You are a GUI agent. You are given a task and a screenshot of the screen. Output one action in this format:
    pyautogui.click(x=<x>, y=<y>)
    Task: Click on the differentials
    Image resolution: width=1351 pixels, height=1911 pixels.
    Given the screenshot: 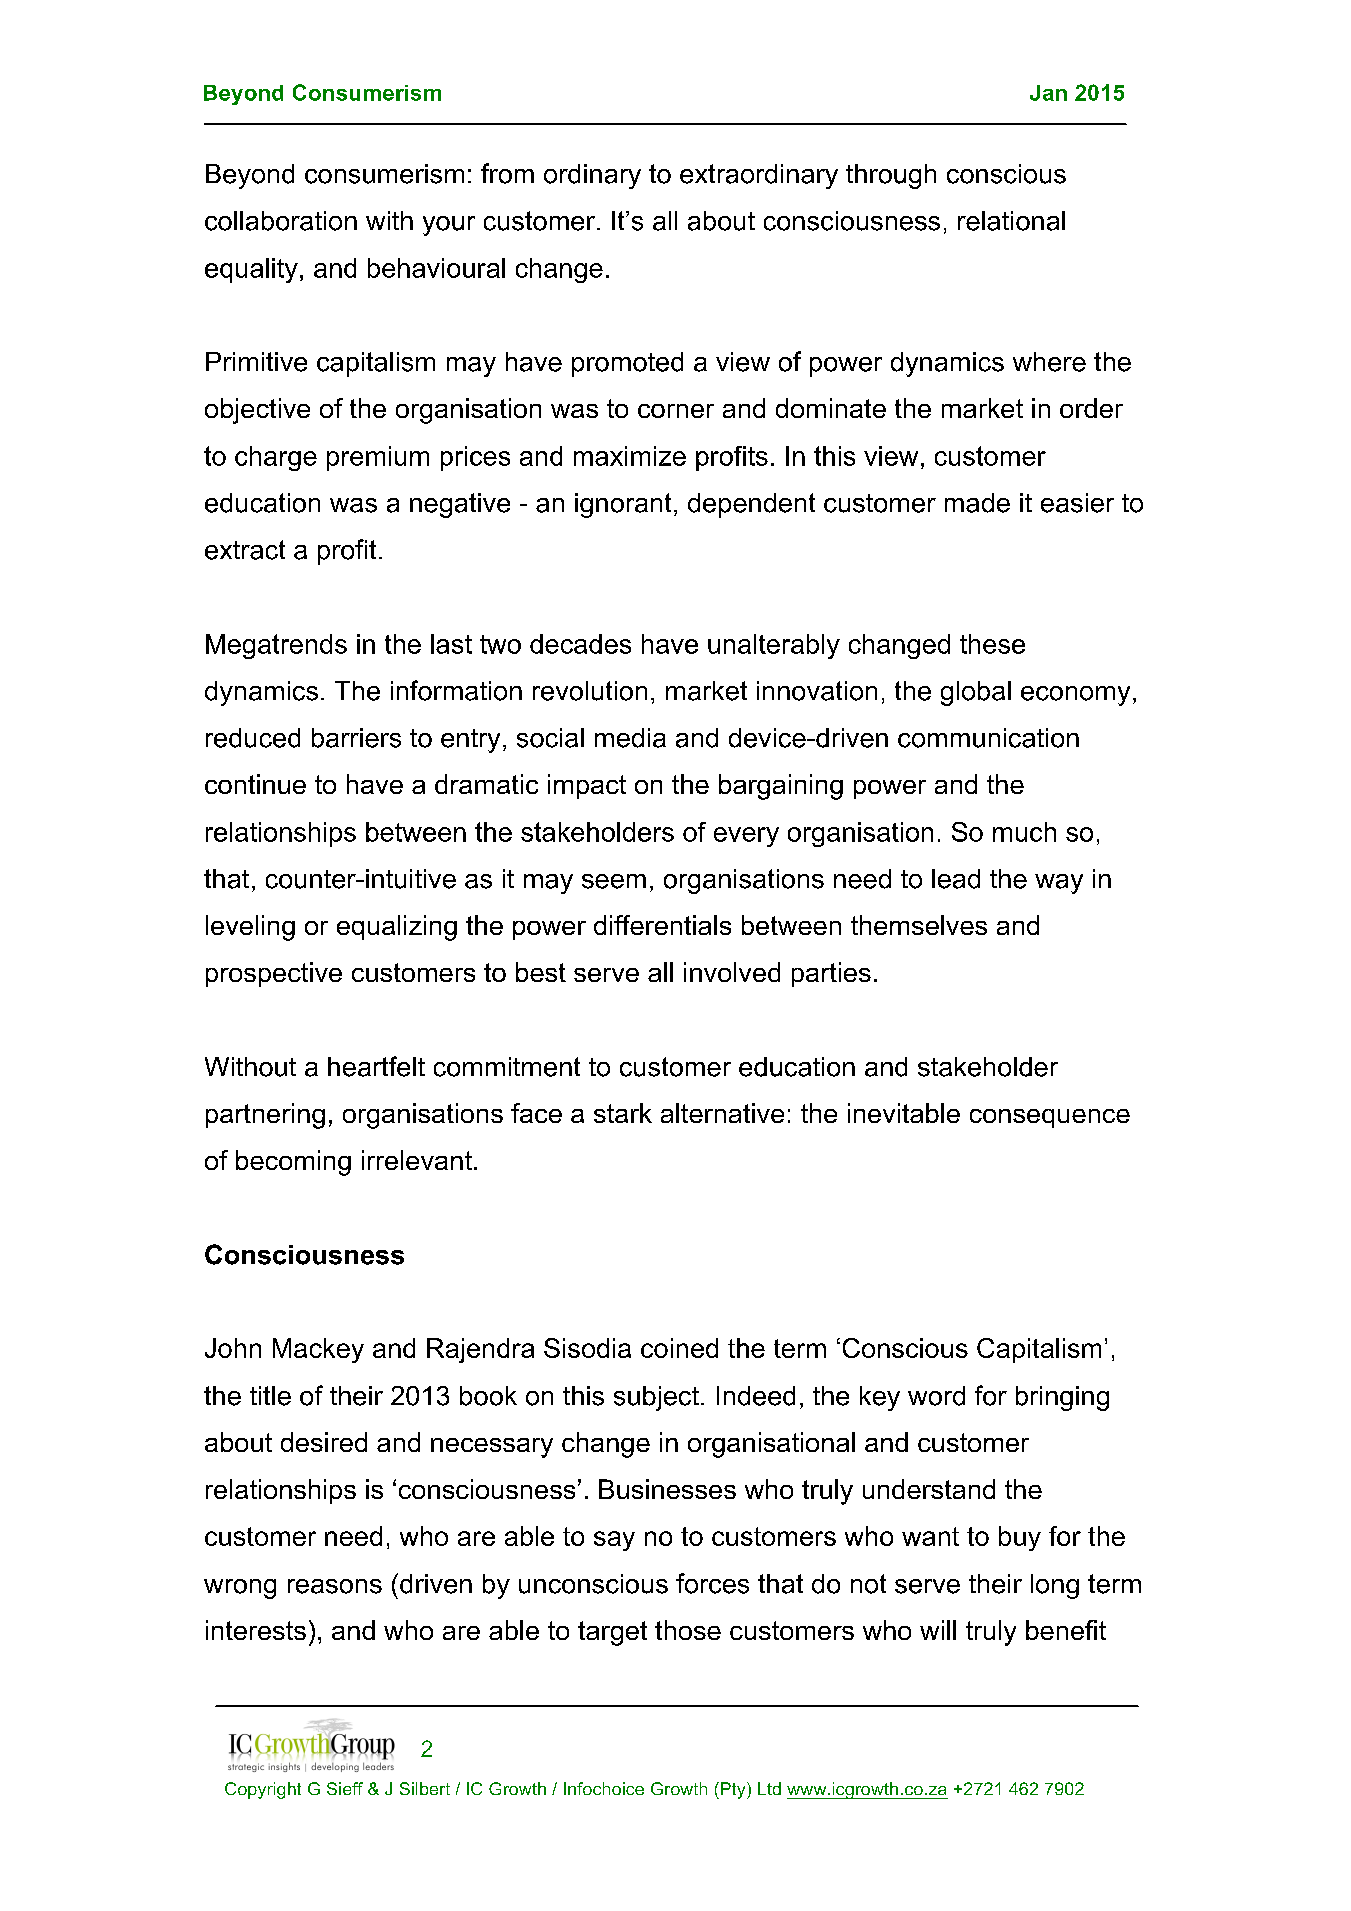 What is the action you would take?
    pyautogui.click(x=662, y=925)
